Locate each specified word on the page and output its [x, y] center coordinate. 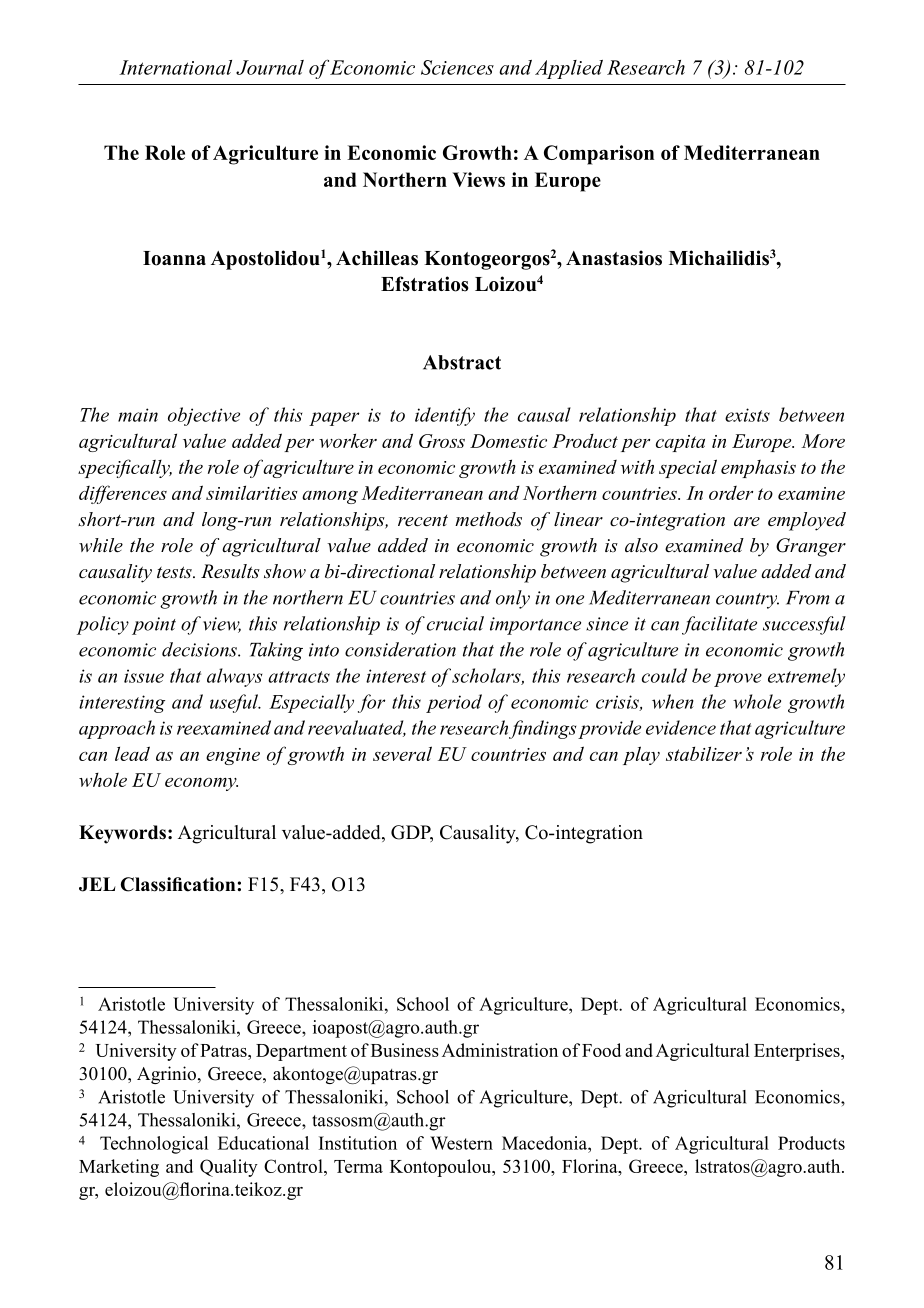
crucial [455, 623]
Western [461, 1143]
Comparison [599, 155]
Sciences [457, 67]
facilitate [719, 625]
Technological [154, 1145]
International [175, 67]
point [154, 626]
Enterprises [798, 1052]
